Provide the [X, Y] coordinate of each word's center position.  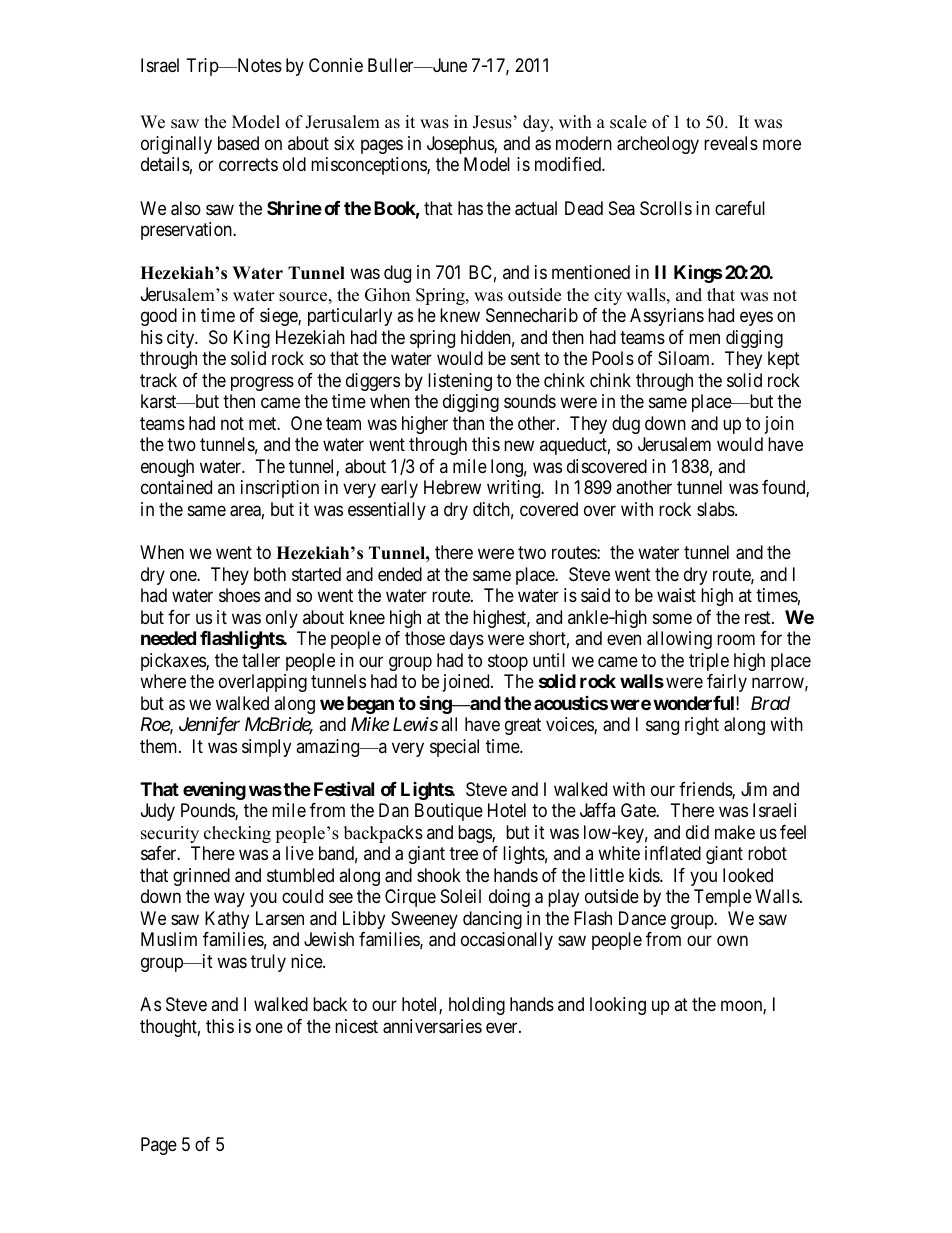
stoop [508, 662]
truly [268, 963]
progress [262, 383]
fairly [727, 683]
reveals [731, 143]
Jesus [492, 122]
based [238, 143]
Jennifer [209, 726]
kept [784, 360]
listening [460, 382]
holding [477, 1006]
